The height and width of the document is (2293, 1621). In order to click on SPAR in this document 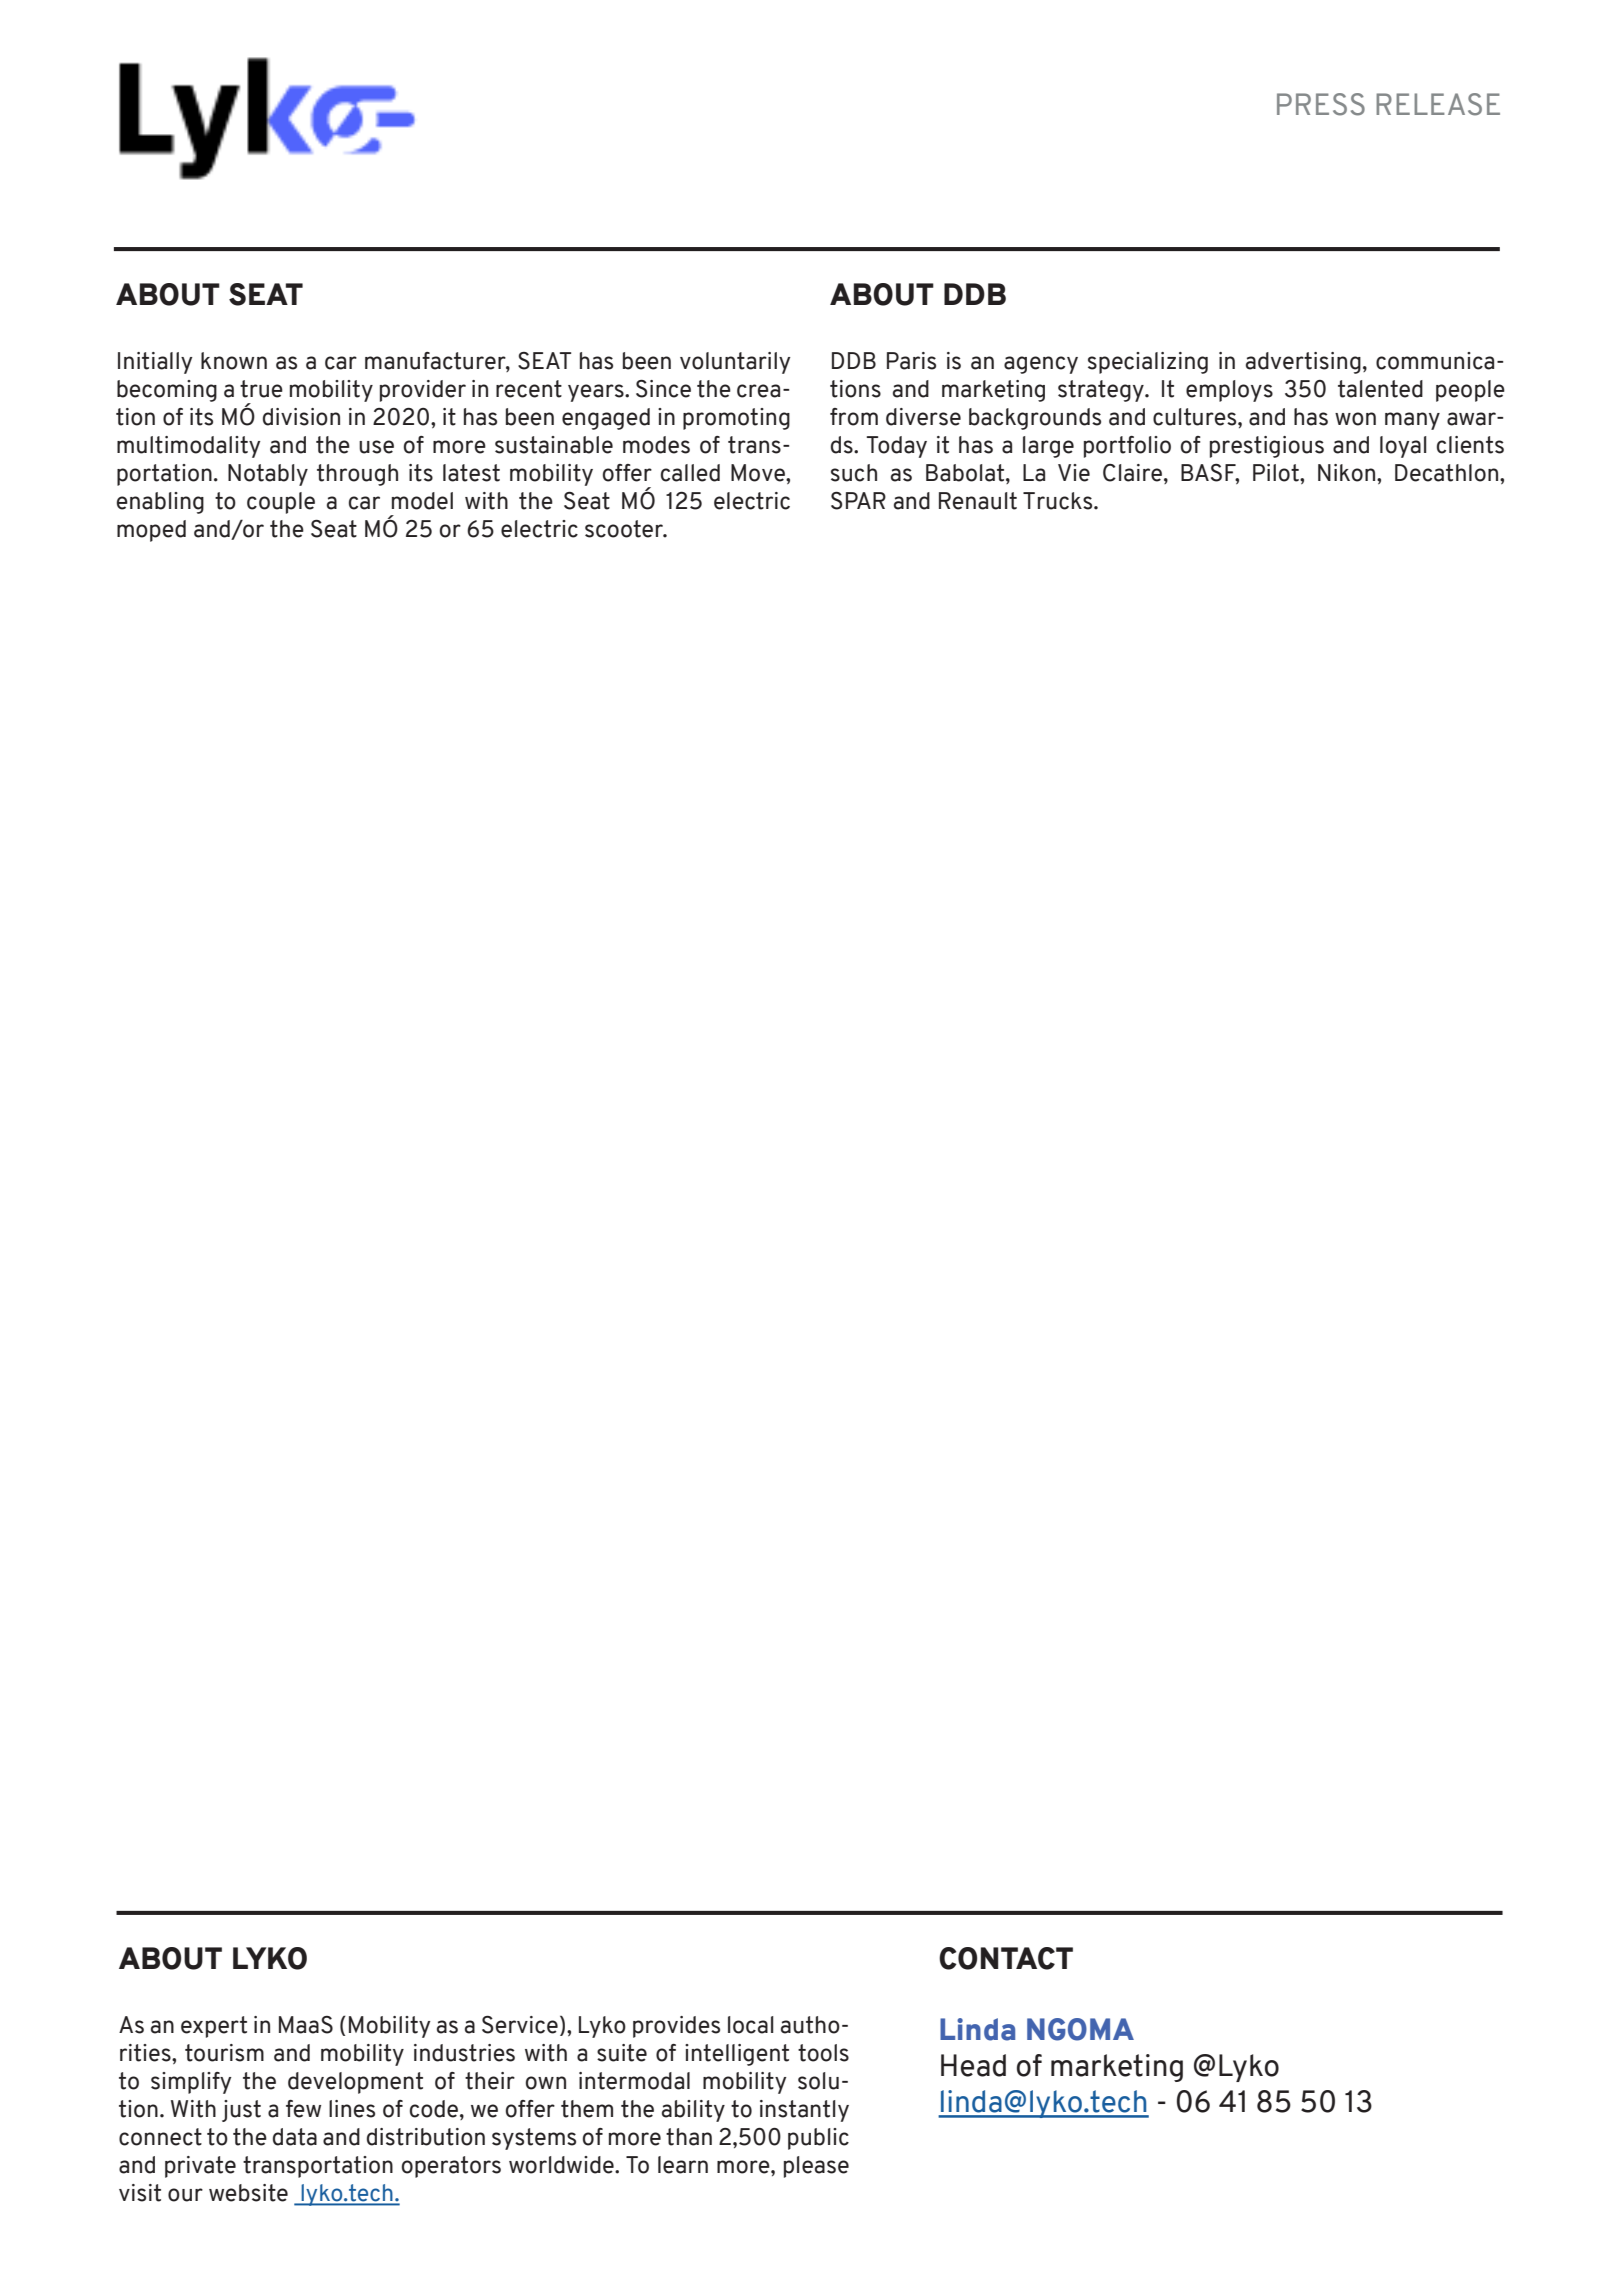, I will do `click(858, 501)`.
